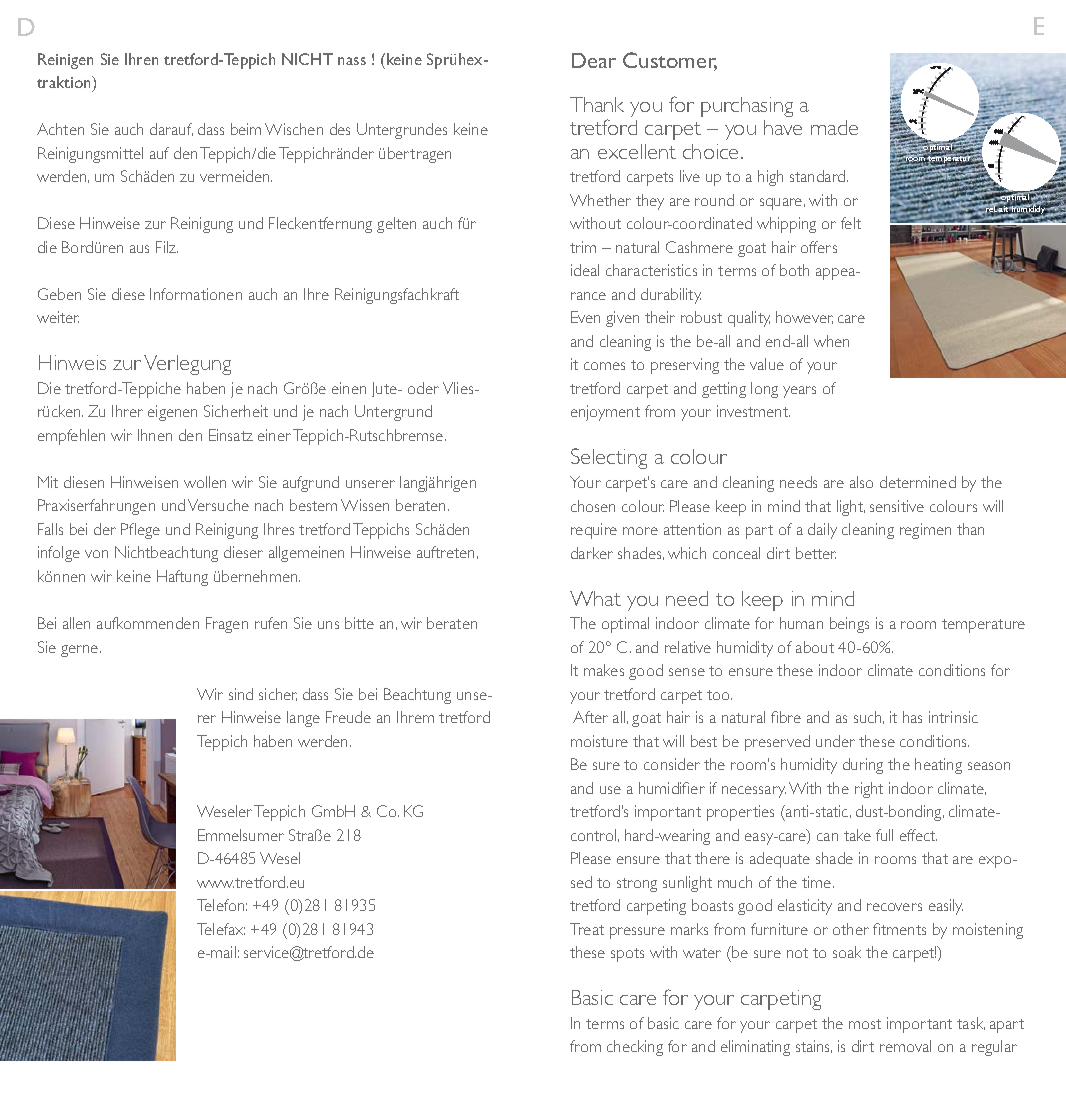 This page has height=1120, width=1066. What do you see at coordinates (585, 317) in the page?
I see `Even` at bounding box center [585, 317].
